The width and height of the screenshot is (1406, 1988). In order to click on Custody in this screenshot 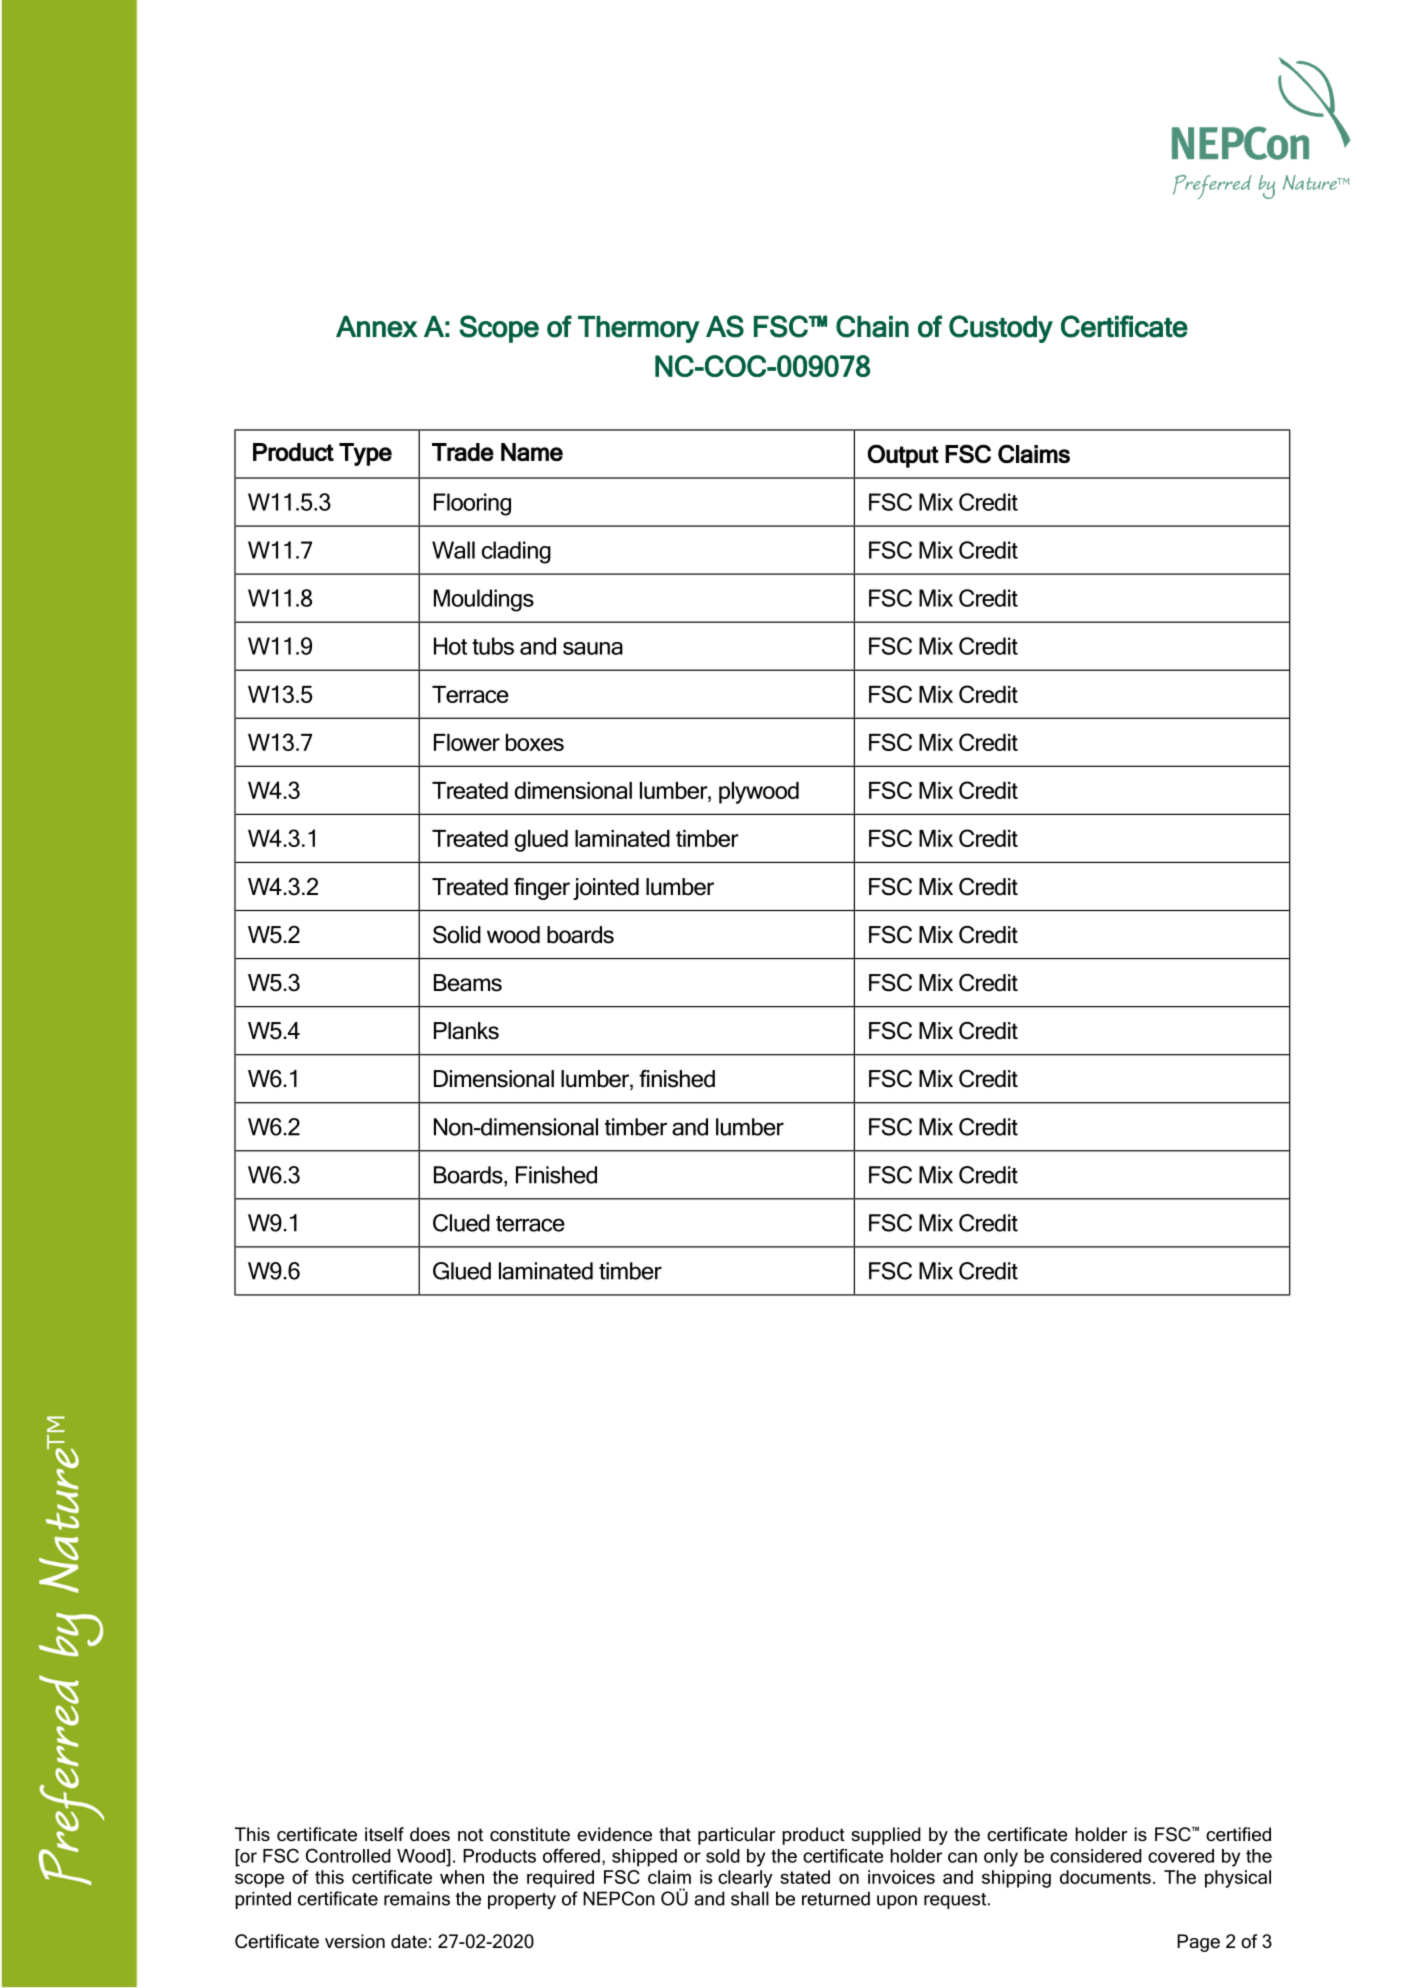, I will do `click(1001, 329)`.
